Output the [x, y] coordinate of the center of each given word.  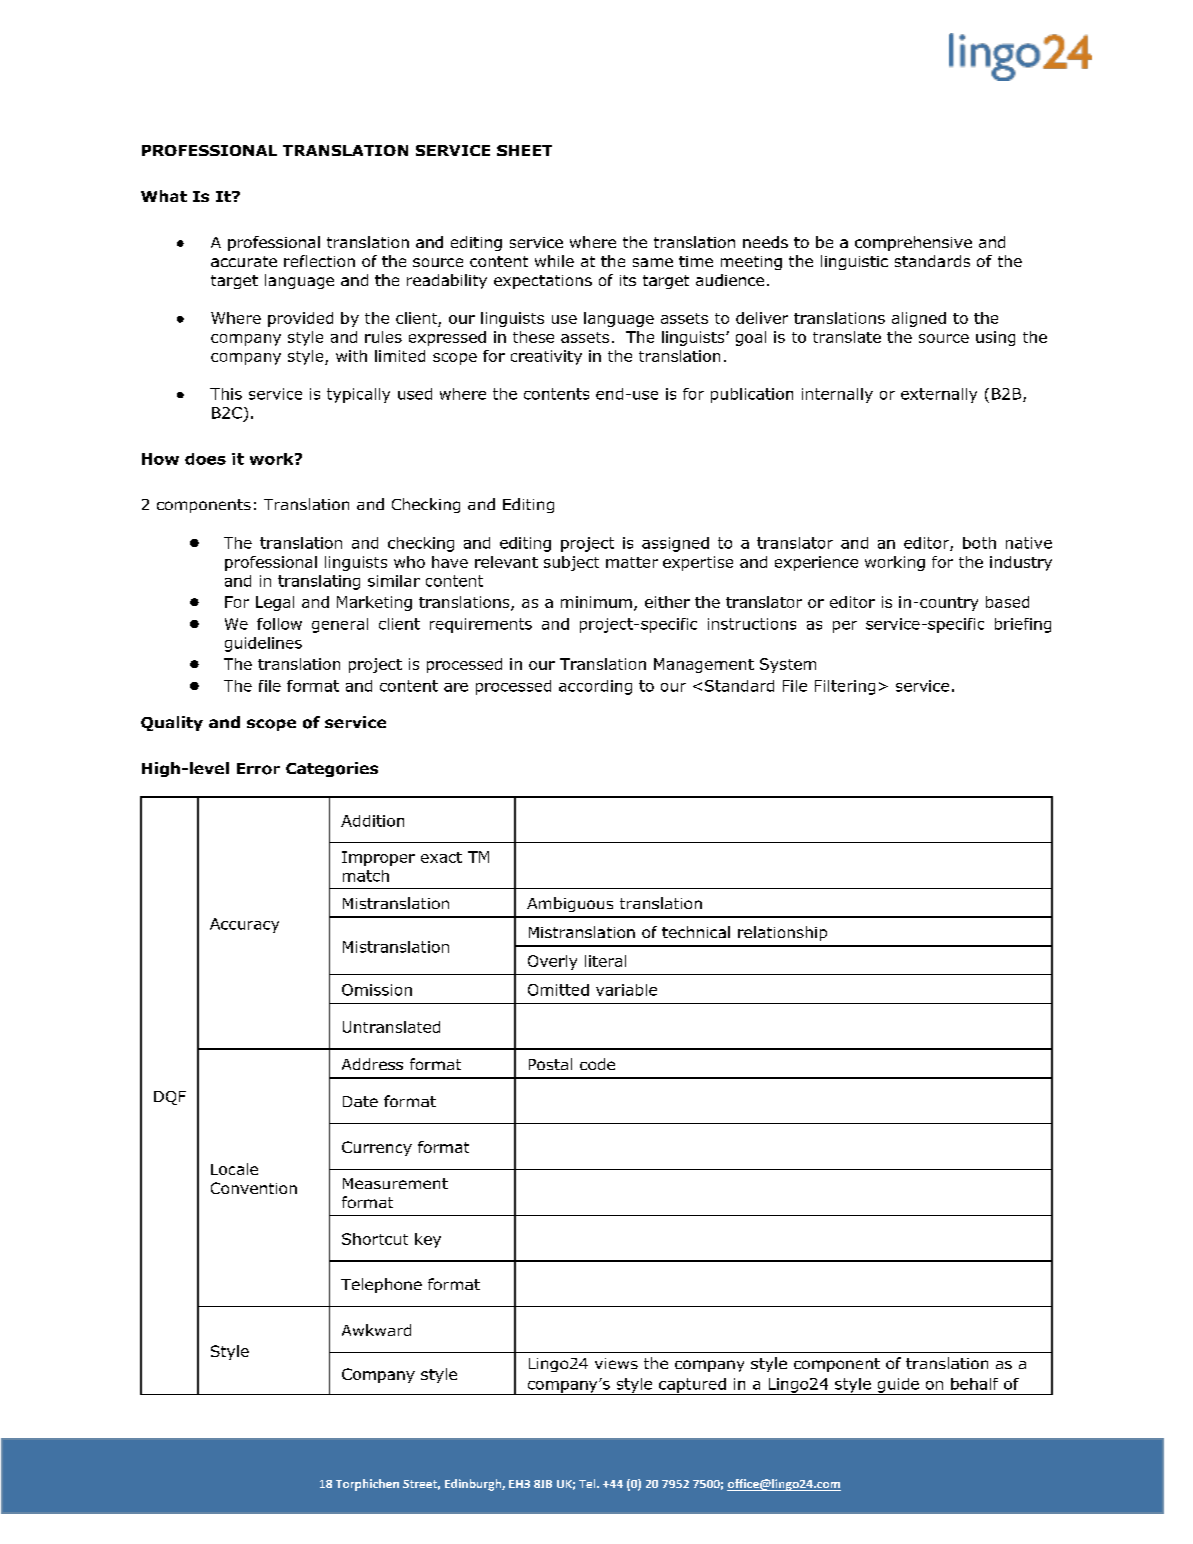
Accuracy [244, 925]
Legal [275, 603]
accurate [244, 261]
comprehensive [913, 243]
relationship [782, 933]
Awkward [376, 1330]
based [1007, 602]
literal [605, 961]
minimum [596, 602]
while [554, 261]
